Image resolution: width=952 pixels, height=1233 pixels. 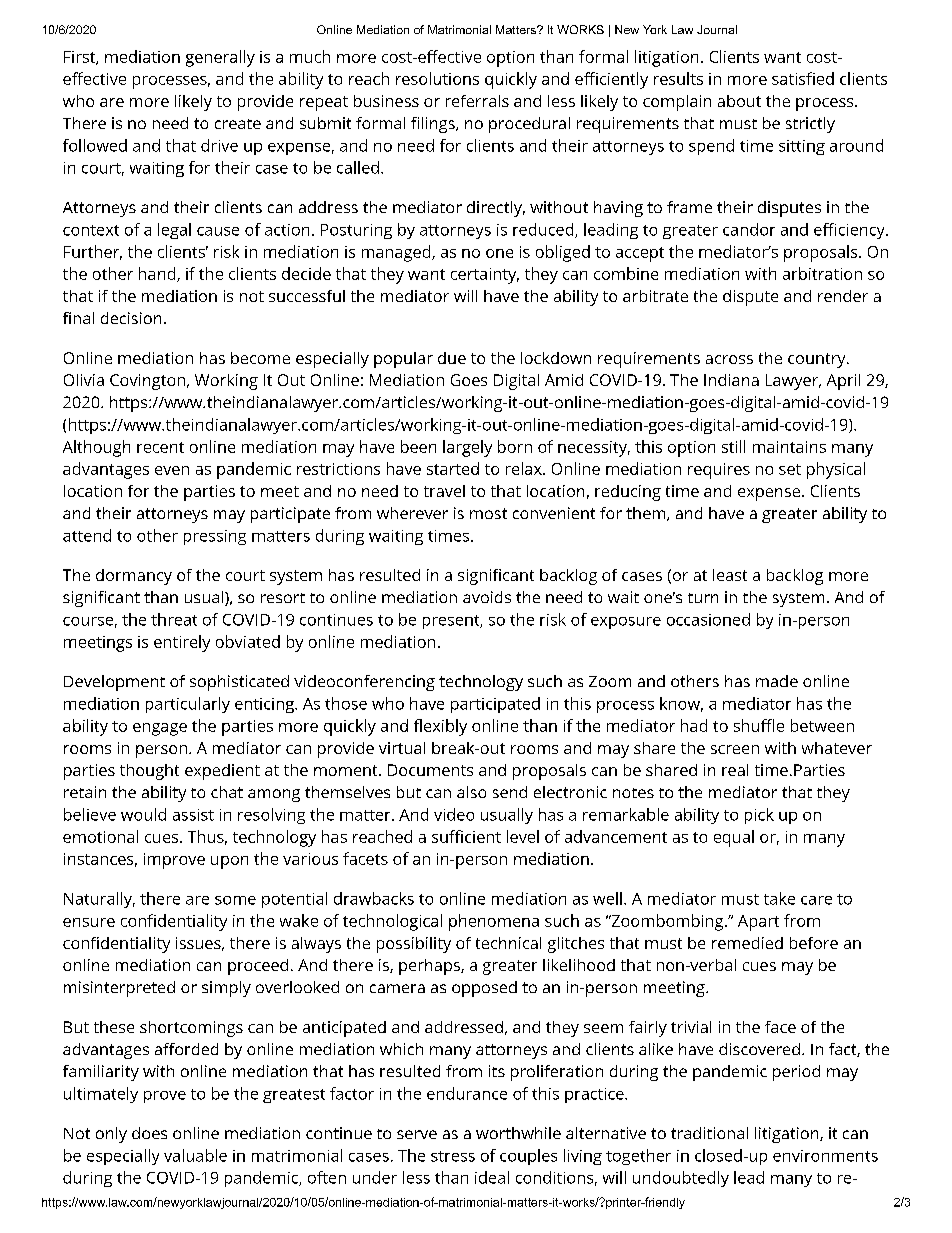 I want to click on present, so click(x=452, y=622).
